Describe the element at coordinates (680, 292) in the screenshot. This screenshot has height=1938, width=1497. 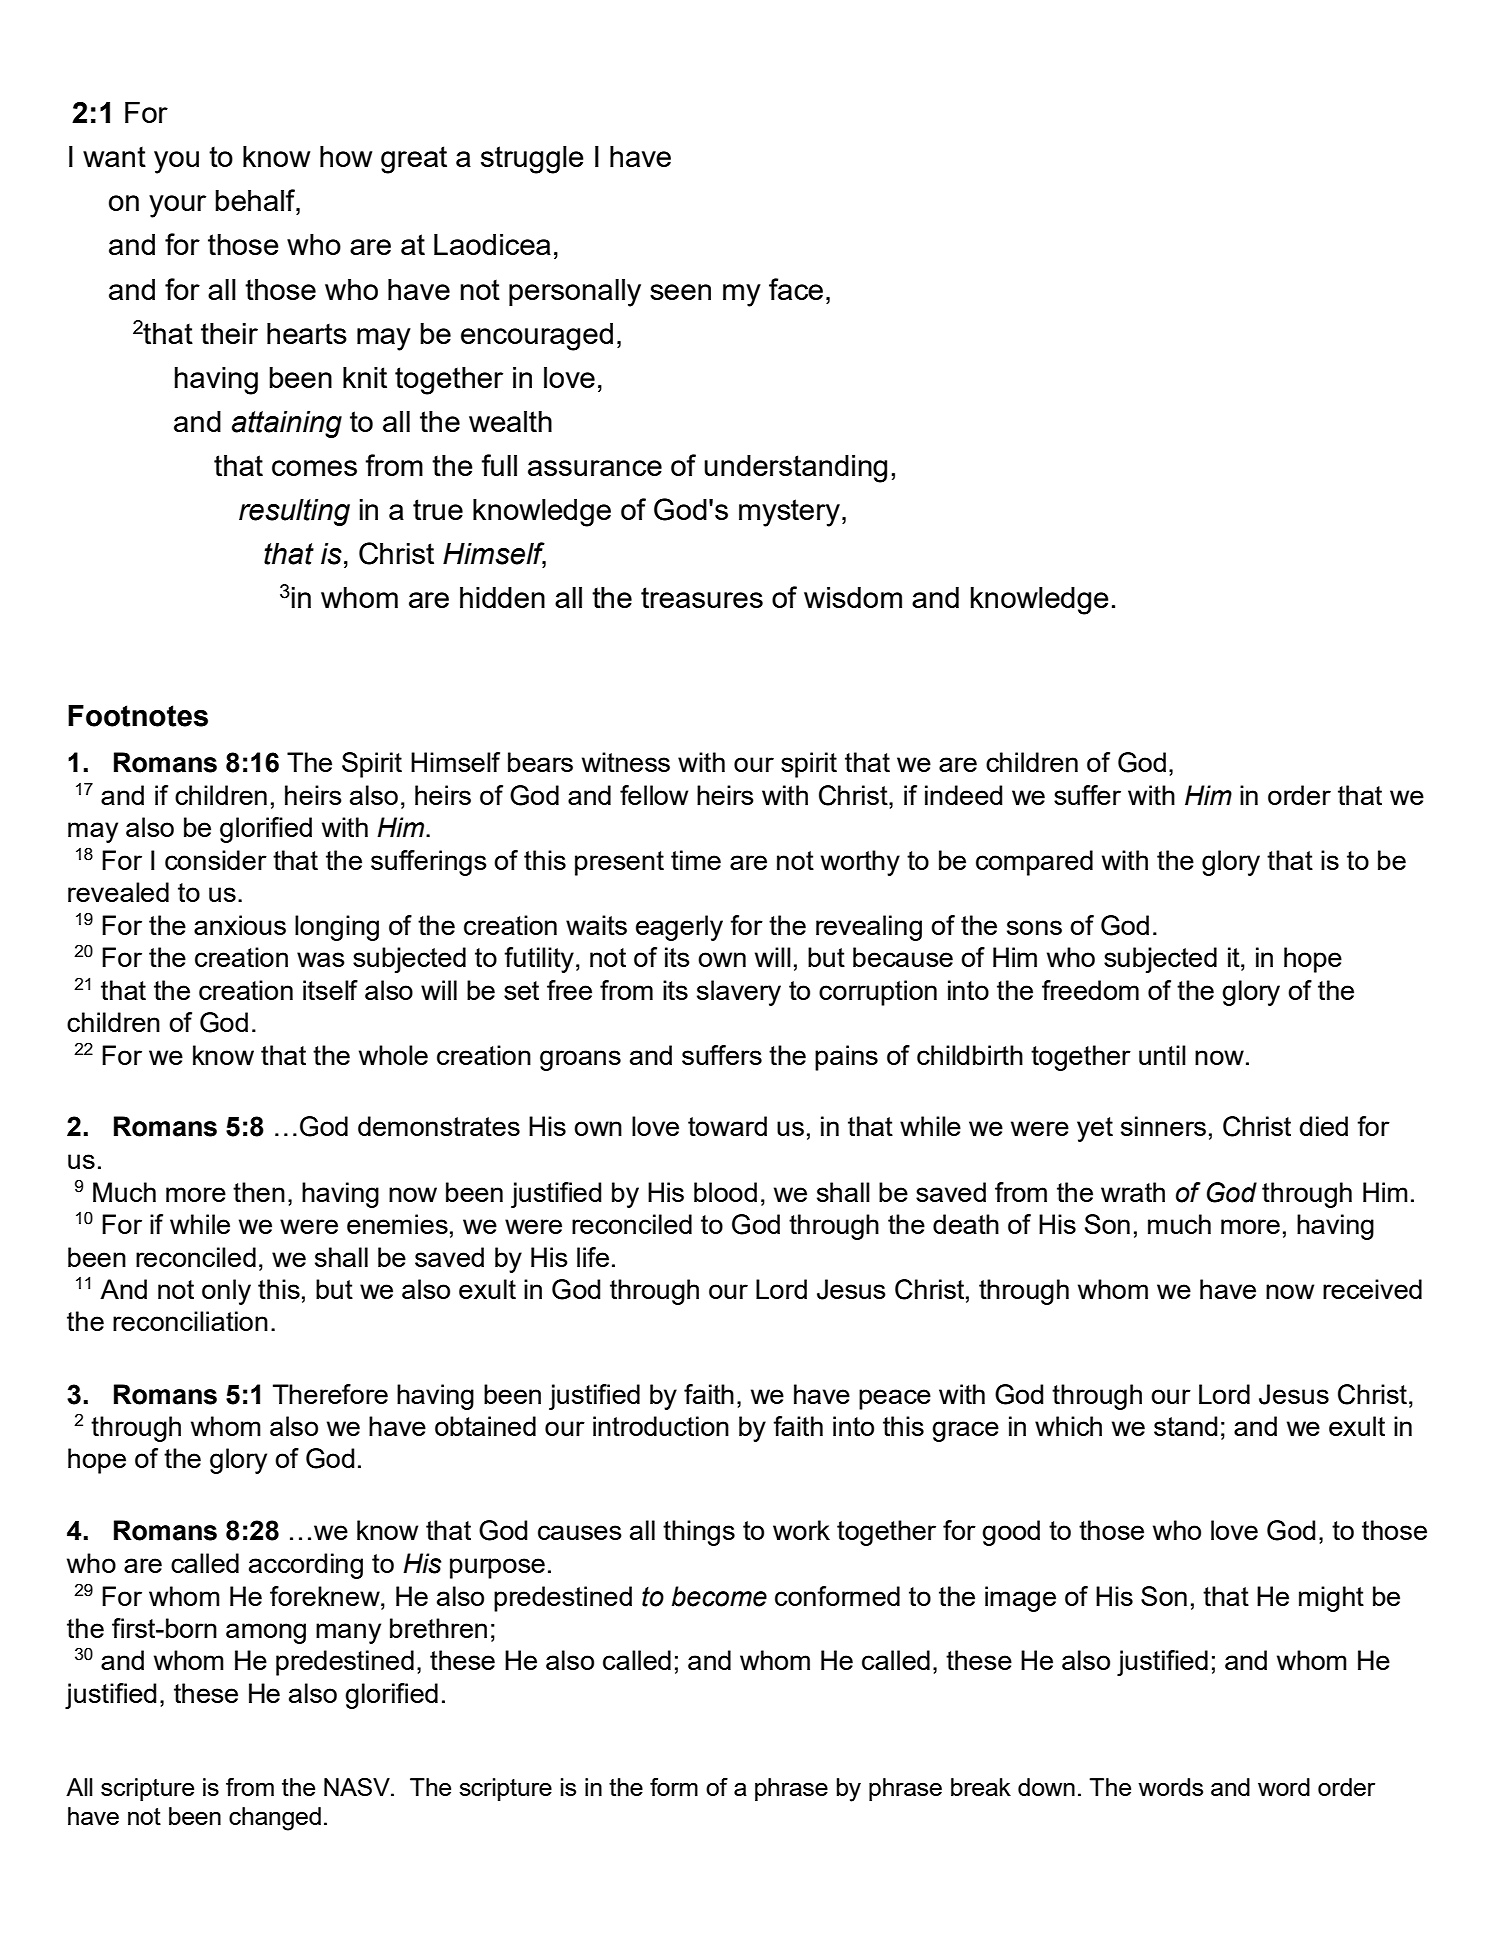
I see `seen` at that location.
